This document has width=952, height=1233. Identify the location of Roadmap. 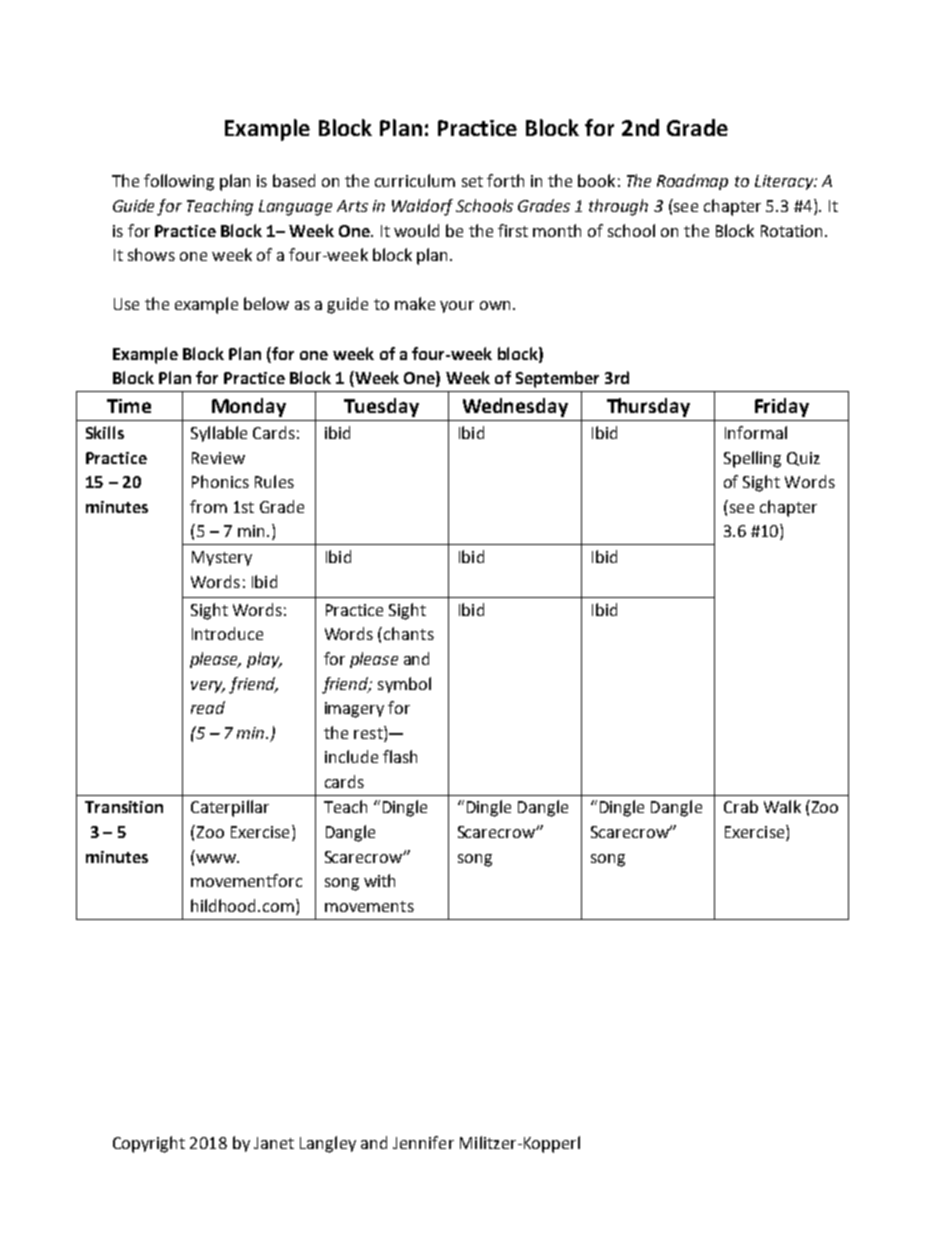
(692, 182).
